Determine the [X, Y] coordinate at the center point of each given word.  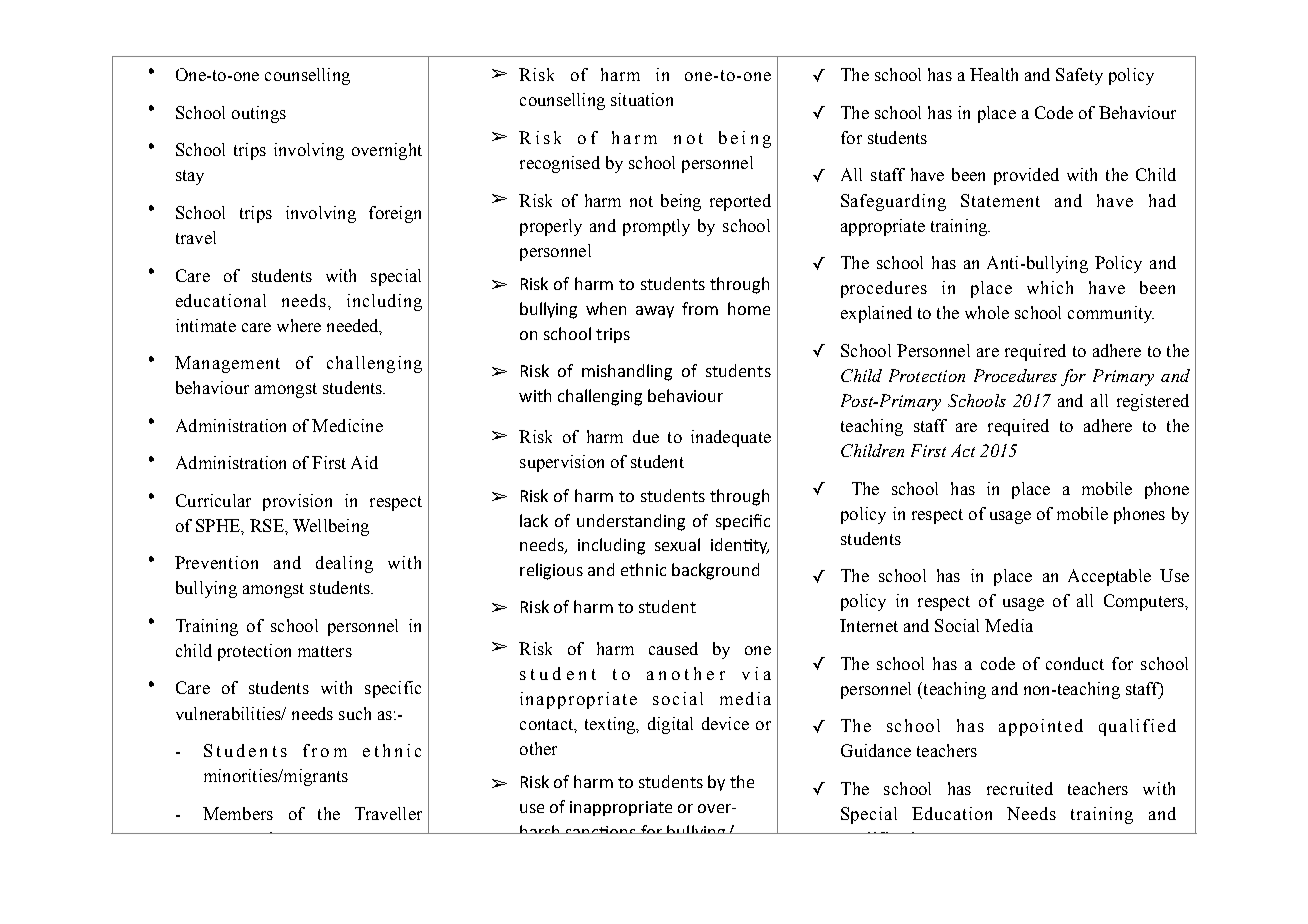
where [299, 325]
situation [642, 99]
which [1050, 287]
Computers [1145, 602]
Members [238, 813]
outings [259, 114]
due [646, 436]
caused [673, 648]
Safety [1079, 76]
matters [325, 651]
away [655, 312]
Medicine [347, 425]
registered [1153, 402]
